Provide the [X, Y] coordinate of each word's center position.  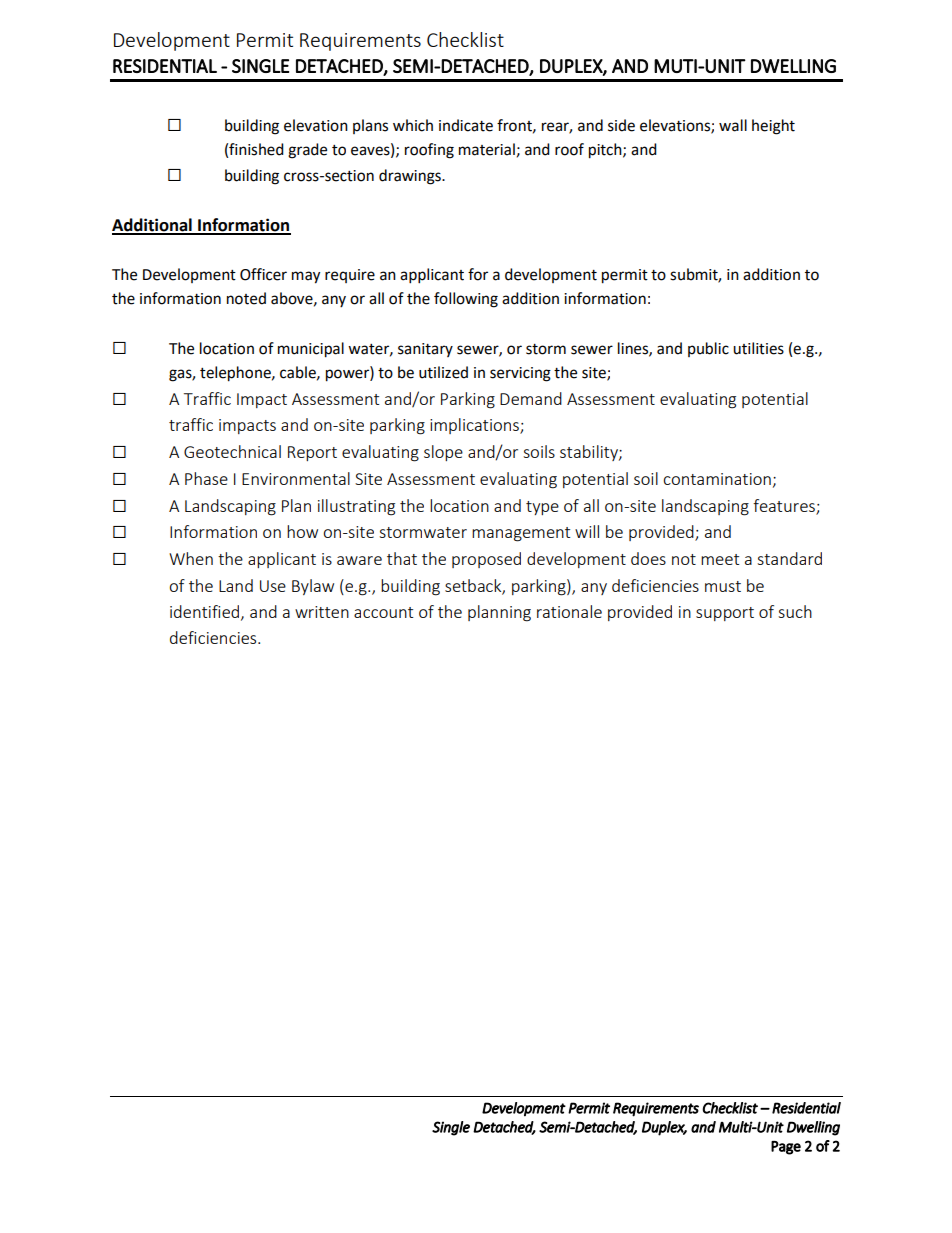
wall [733, 125]
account [383, 612]
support [725, 614]
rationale [569, 611]
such [795, 611]
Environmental [296, 478]
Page [786, 1148]
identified [206, 612]
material [487, 149]
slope [443, 453]
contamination [717, 479]
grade [307, 151]
